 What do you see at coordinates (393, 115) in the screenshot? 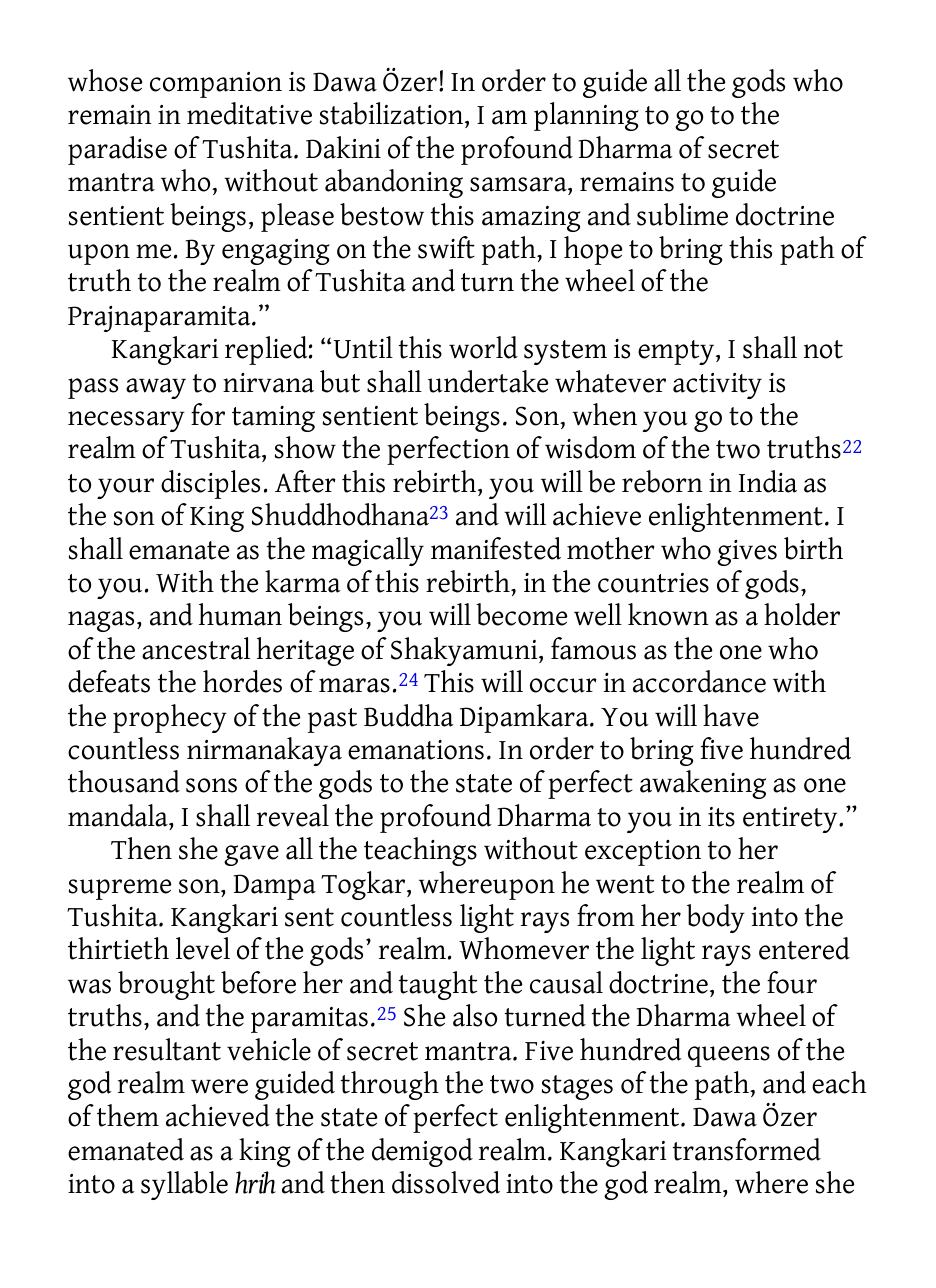
I see `stabilization` at bounding box center [393, 115].
